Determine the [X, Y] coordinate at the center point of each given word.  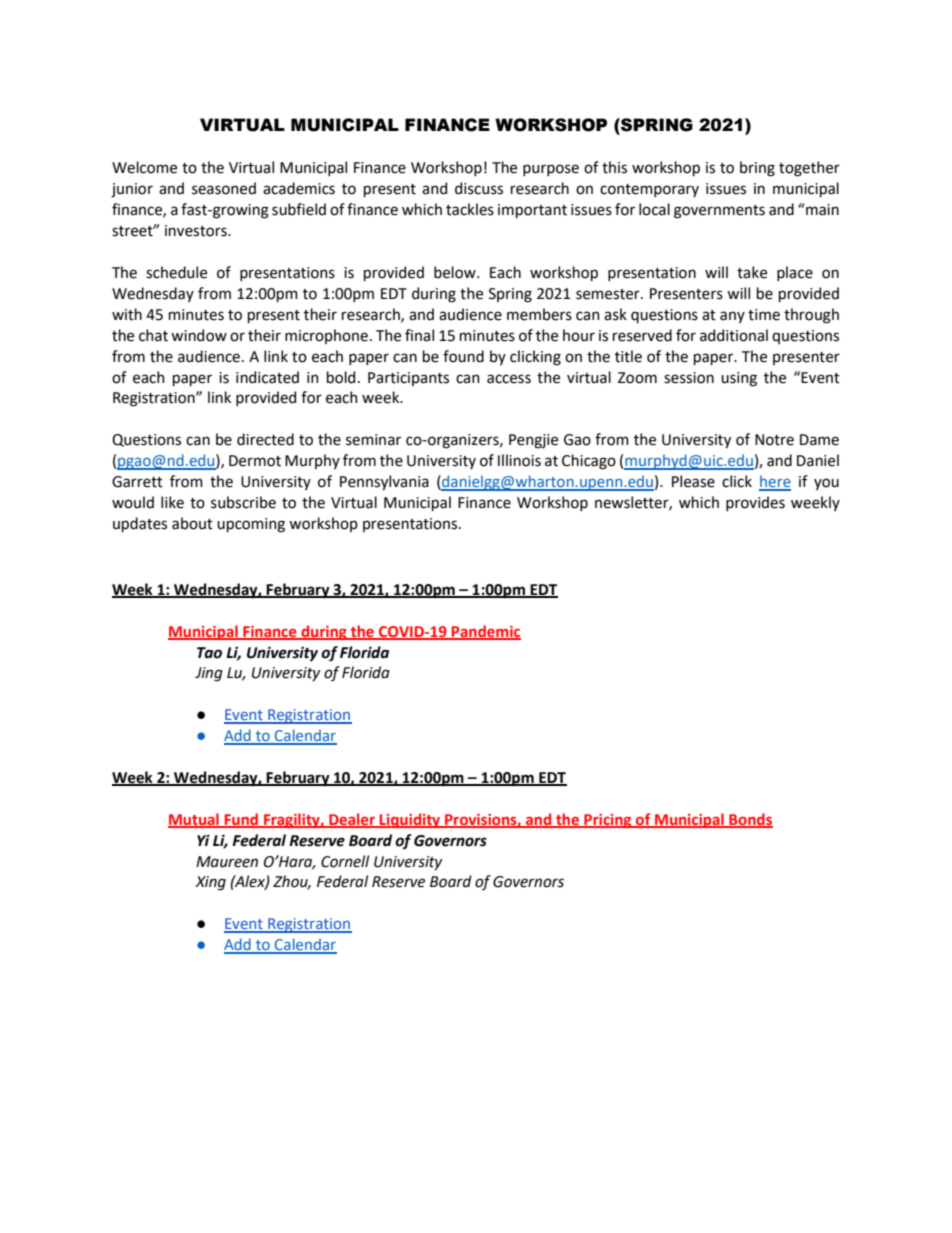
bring [757, 169]
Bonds [750, 820]
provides [755, 503]
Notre [774, 440]
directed [265, 439]
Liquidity [410, 820]
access [509, 379]
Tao [209, 653]
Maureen [227, 862]
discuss [479, 188]
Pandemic [485, 632]
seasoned [224, 188]
